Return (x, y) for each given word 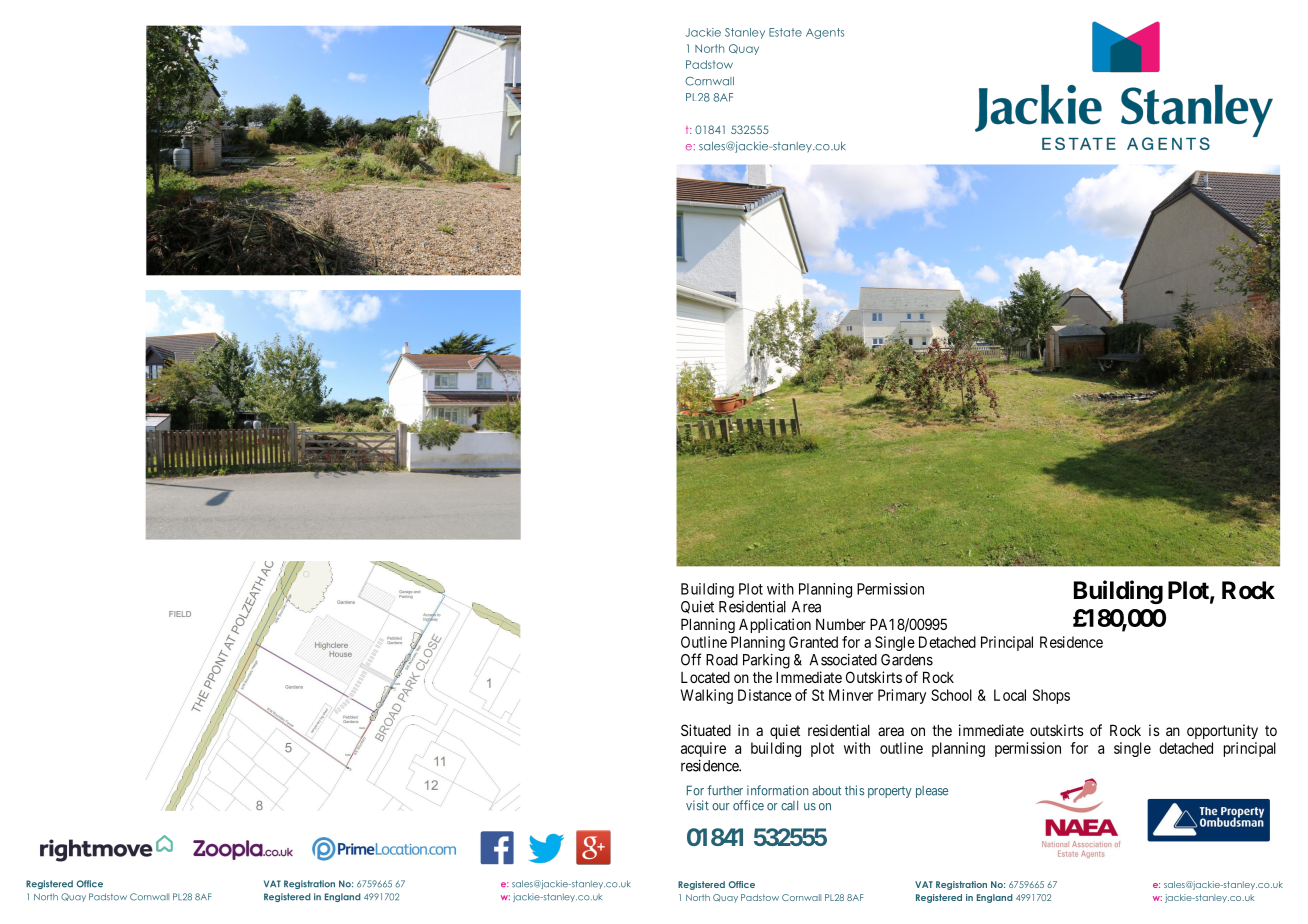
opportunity (1222, 731)
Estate (785, 32)
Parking (766, 661)
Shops (1051, 696)
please (932, 792)
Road (722, 660)
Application (775, 625)
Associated (843, 659)
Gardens (907, 660)
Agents (825, 33)
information (777, 790)
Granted (813, 642)
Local (1010, 695)
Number (841, 624)
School (951, 695)
